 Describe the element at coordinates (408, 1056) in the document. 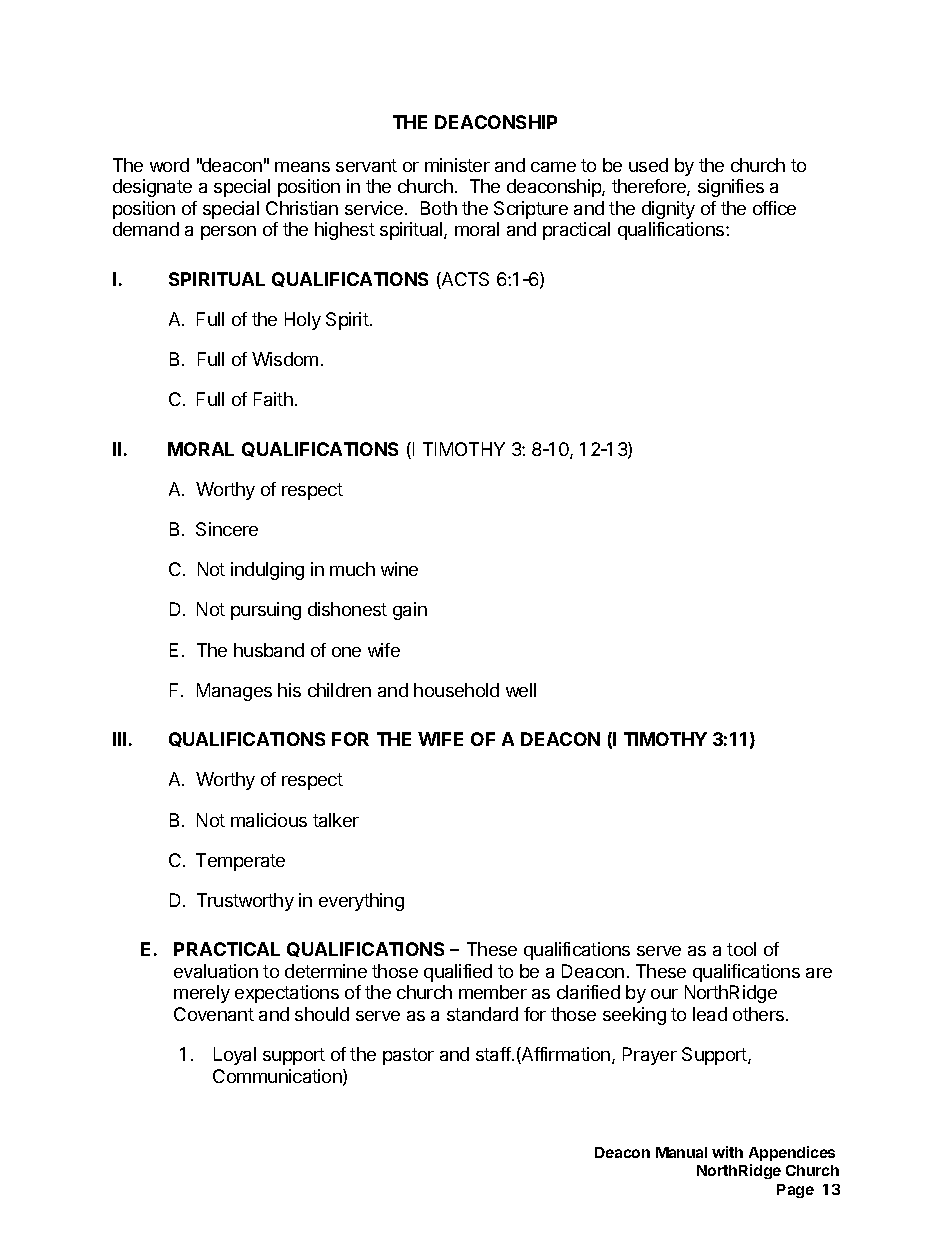

I see `pastor` at that location.
